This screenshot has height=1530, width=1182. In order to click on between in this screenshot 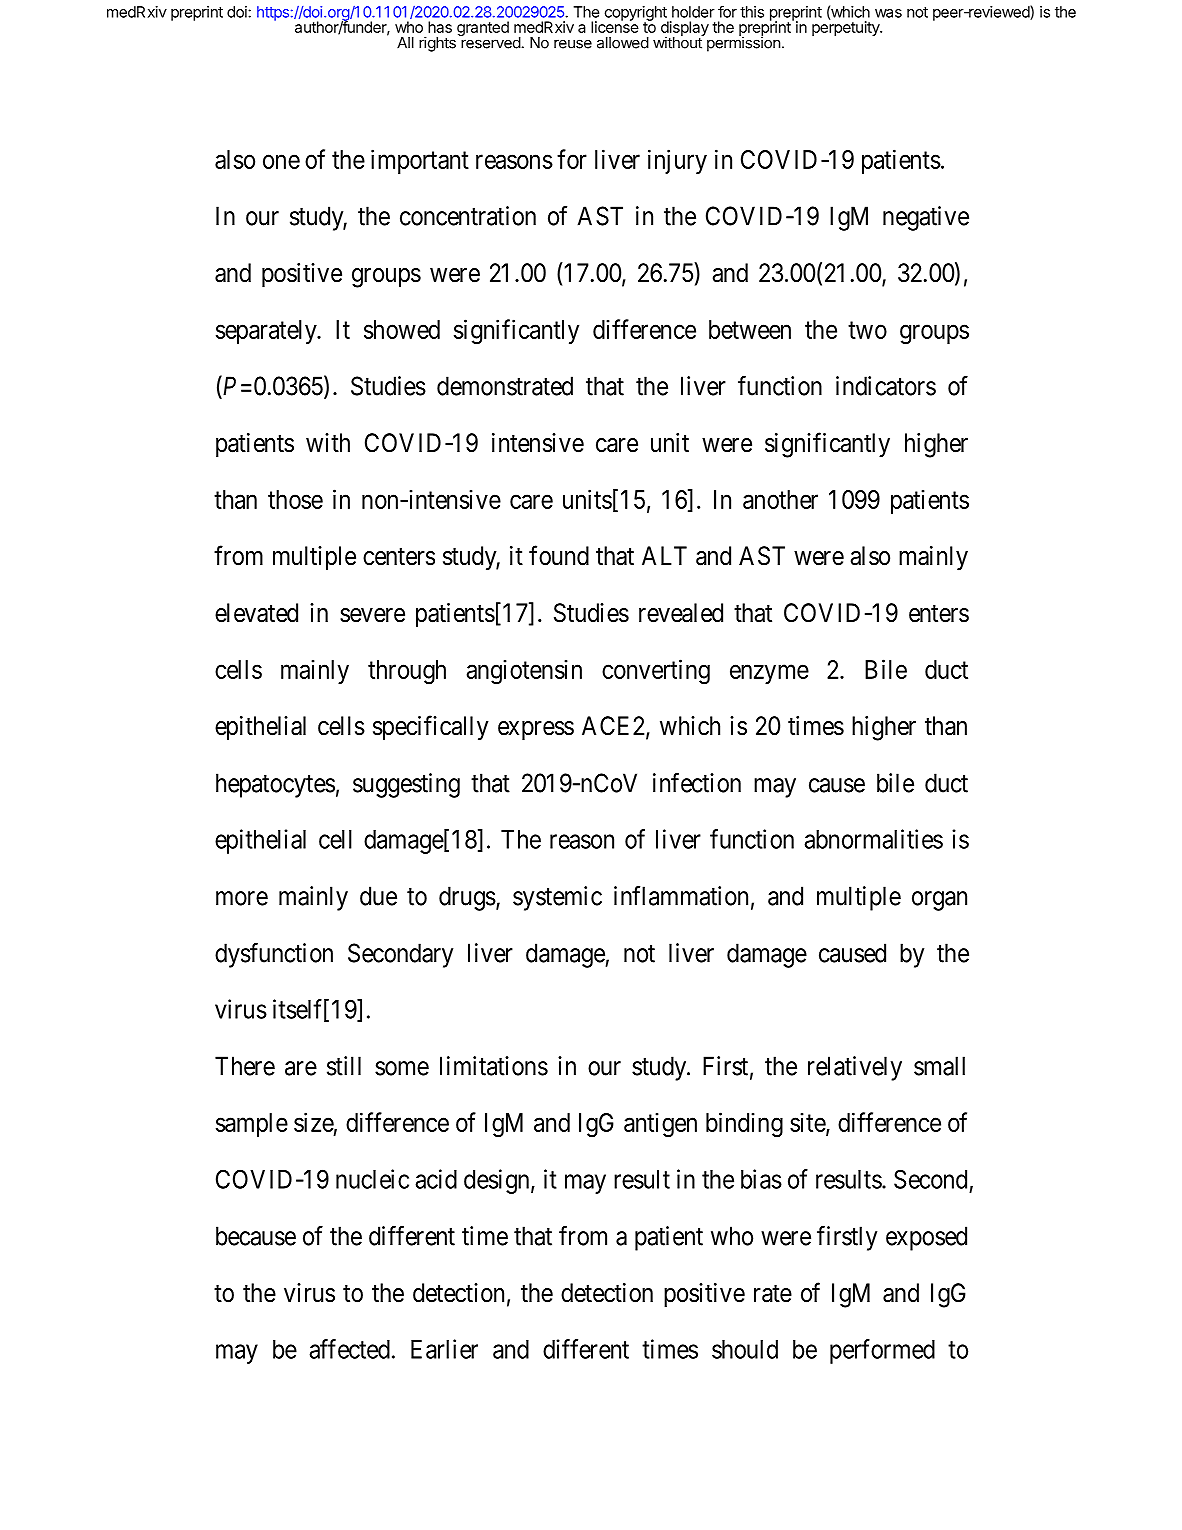, I will do `click(750, 329)`.
